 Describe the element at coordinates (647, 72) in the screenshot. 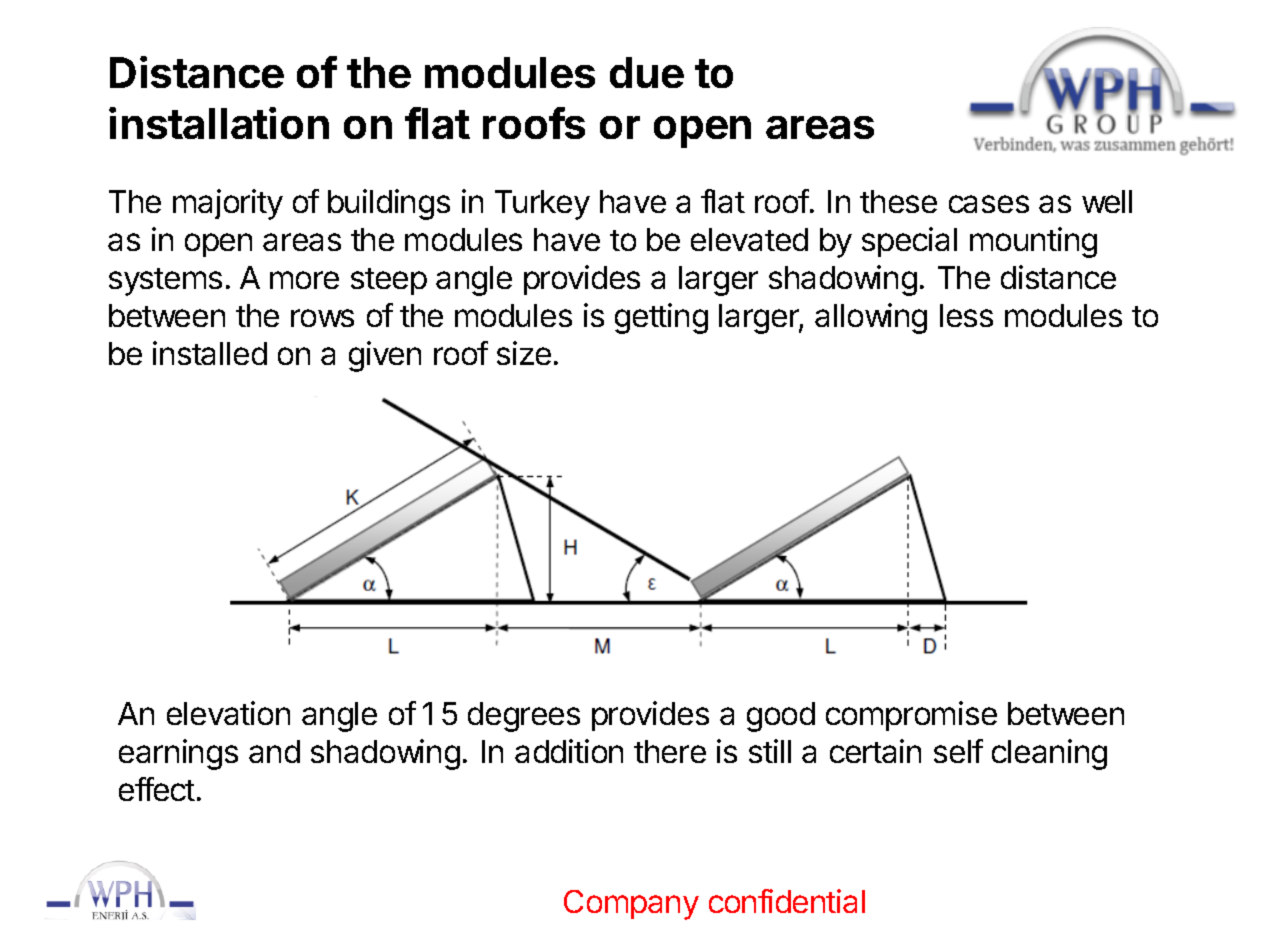

I see `due` at that location.
